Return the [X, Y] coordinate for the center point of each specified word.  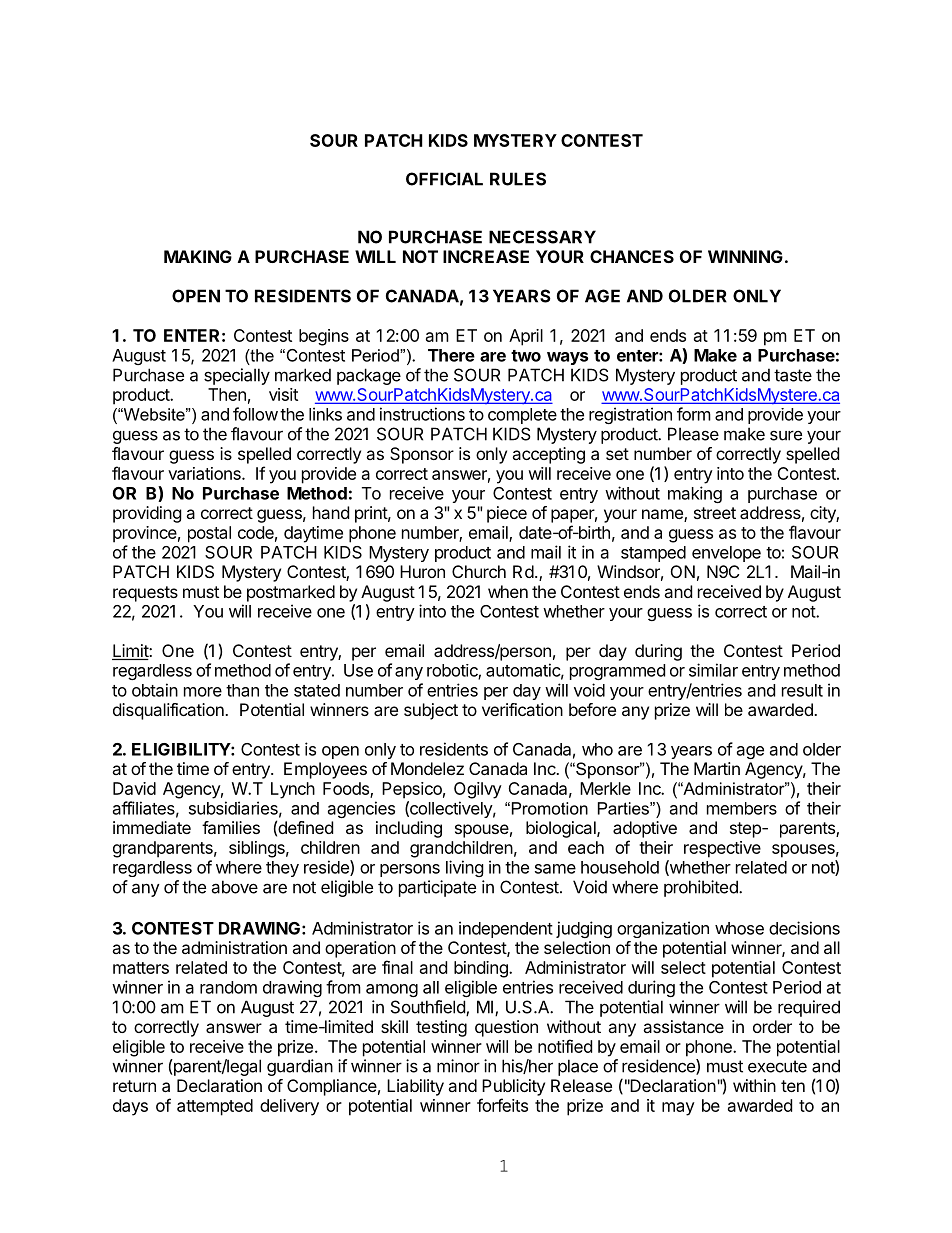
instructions [422, 414]
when [508, 591]
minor [458, 1066]
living [465, 868]
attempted [215, 1107]
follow [255, 414]
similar [713, 670]
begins [324, 337]
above [234, 887]
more [203, 692]
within [754, 1085]
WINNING [745, 256]
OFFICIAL [444, 179]
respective [722, 849]
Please [693, 434]
